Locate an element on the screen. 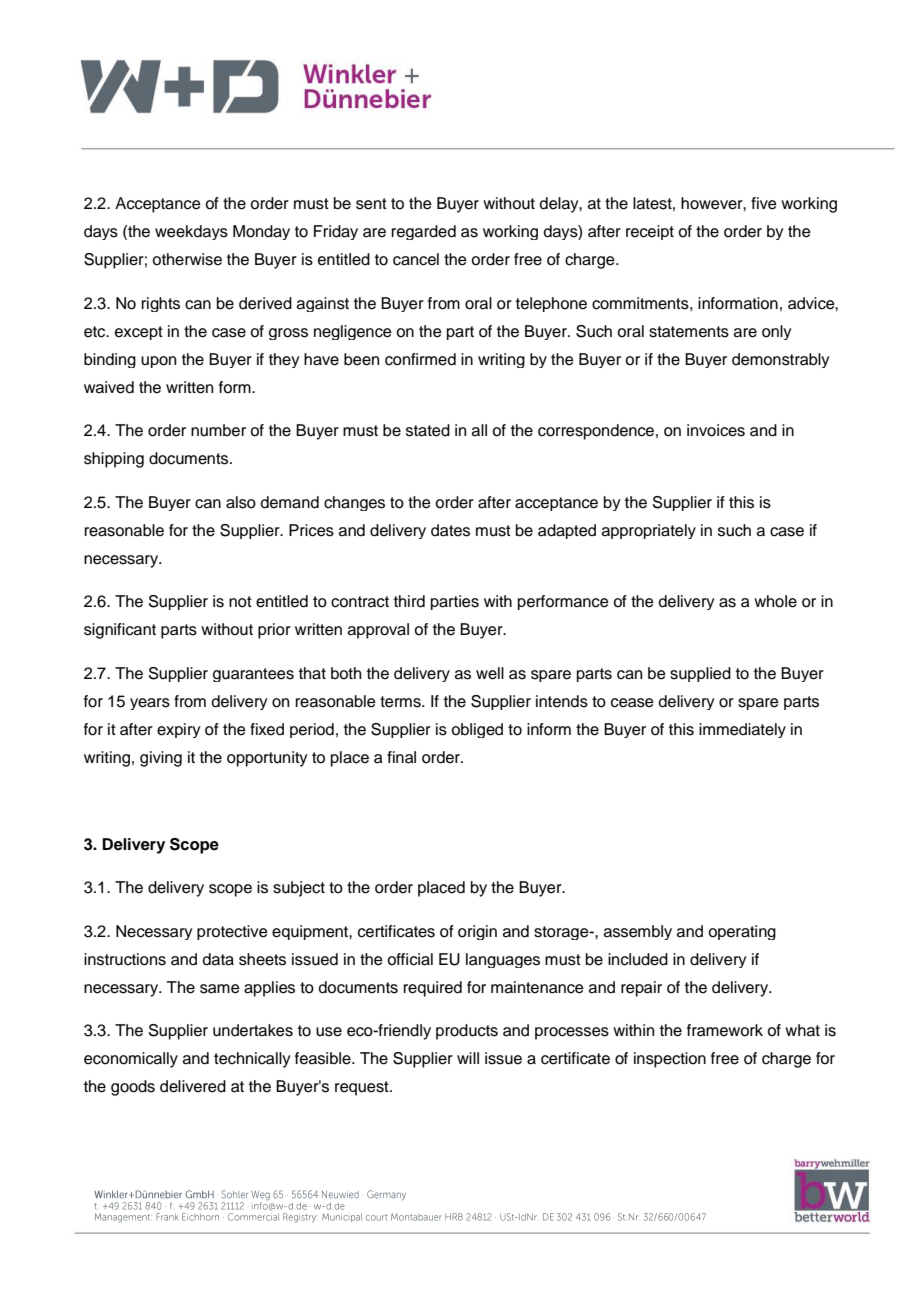 This screenshot has height=1309, width=924. inspection is located at coordinates (670, 1060).
